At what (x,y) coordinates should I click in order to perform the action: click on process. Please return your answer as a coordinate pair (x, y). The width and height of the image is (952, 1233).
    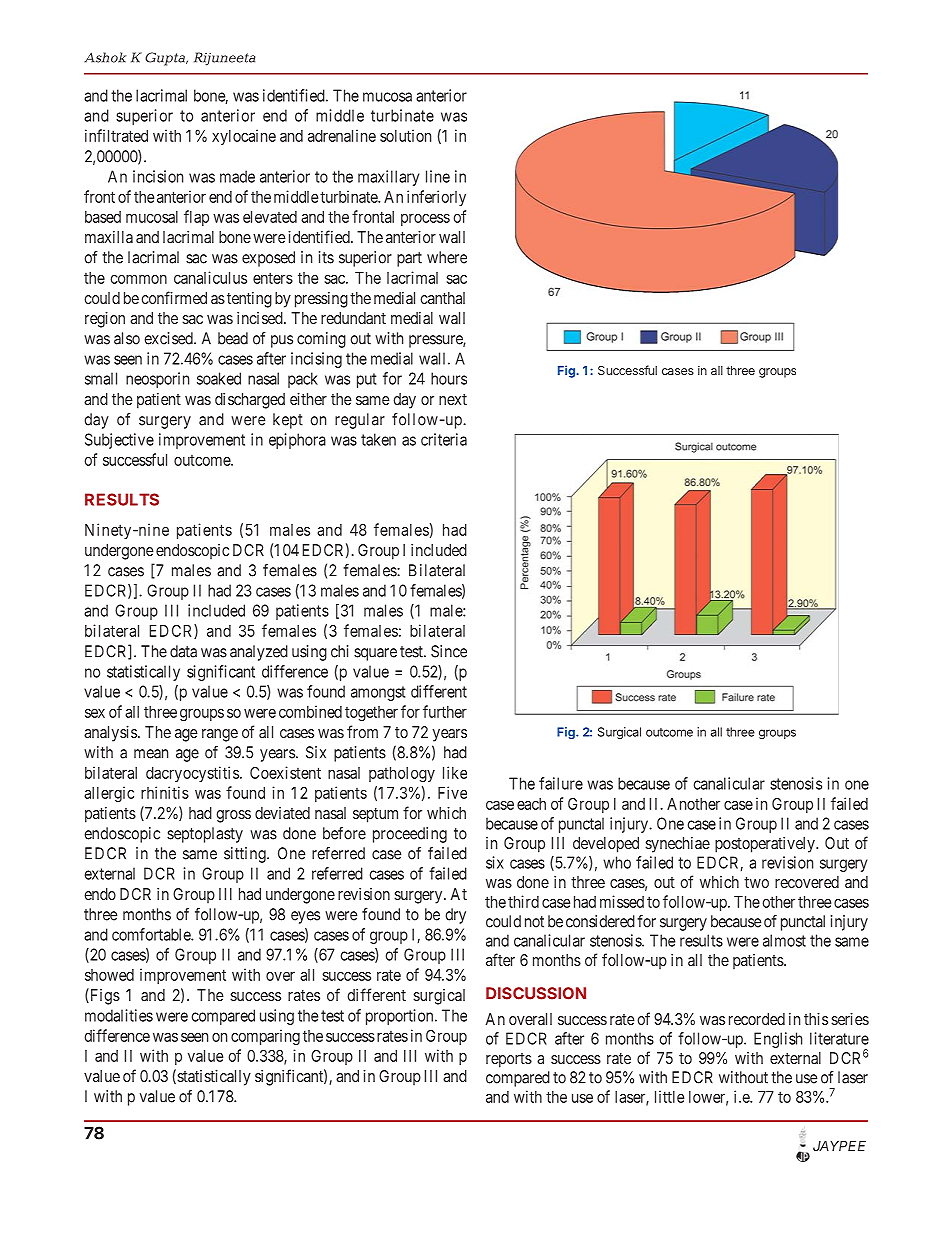
    Looking at the image, I should click on (425, 219).
